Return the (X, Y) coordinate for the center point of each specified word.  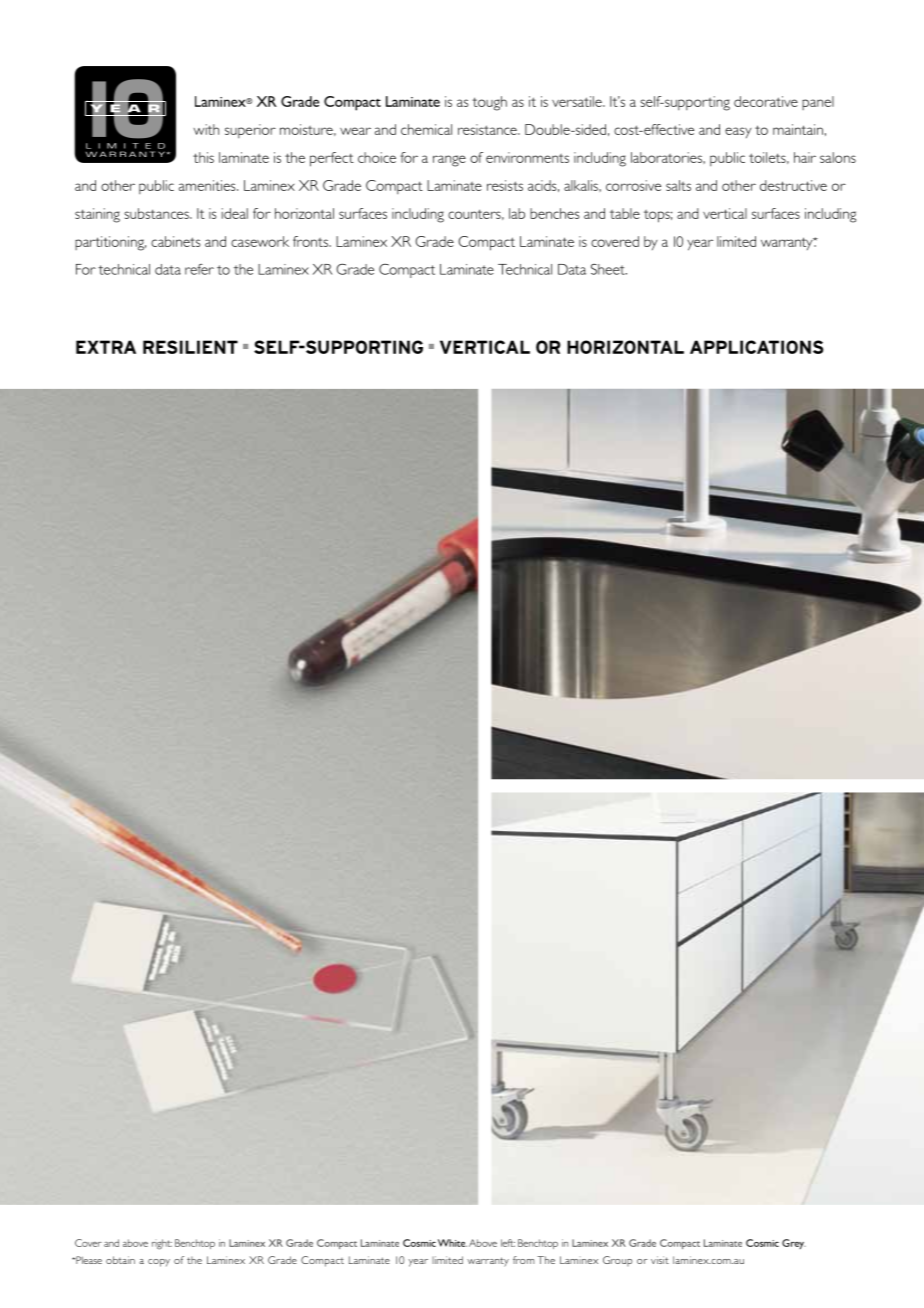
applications (756, 347)
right (162, 1244)
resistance (488, 129)
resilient (190, 347)
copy (159, 1263)
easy (738, 132)
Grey (794, 1244)
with (206, 129)
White (452, 1243)
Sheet (609, 269)
